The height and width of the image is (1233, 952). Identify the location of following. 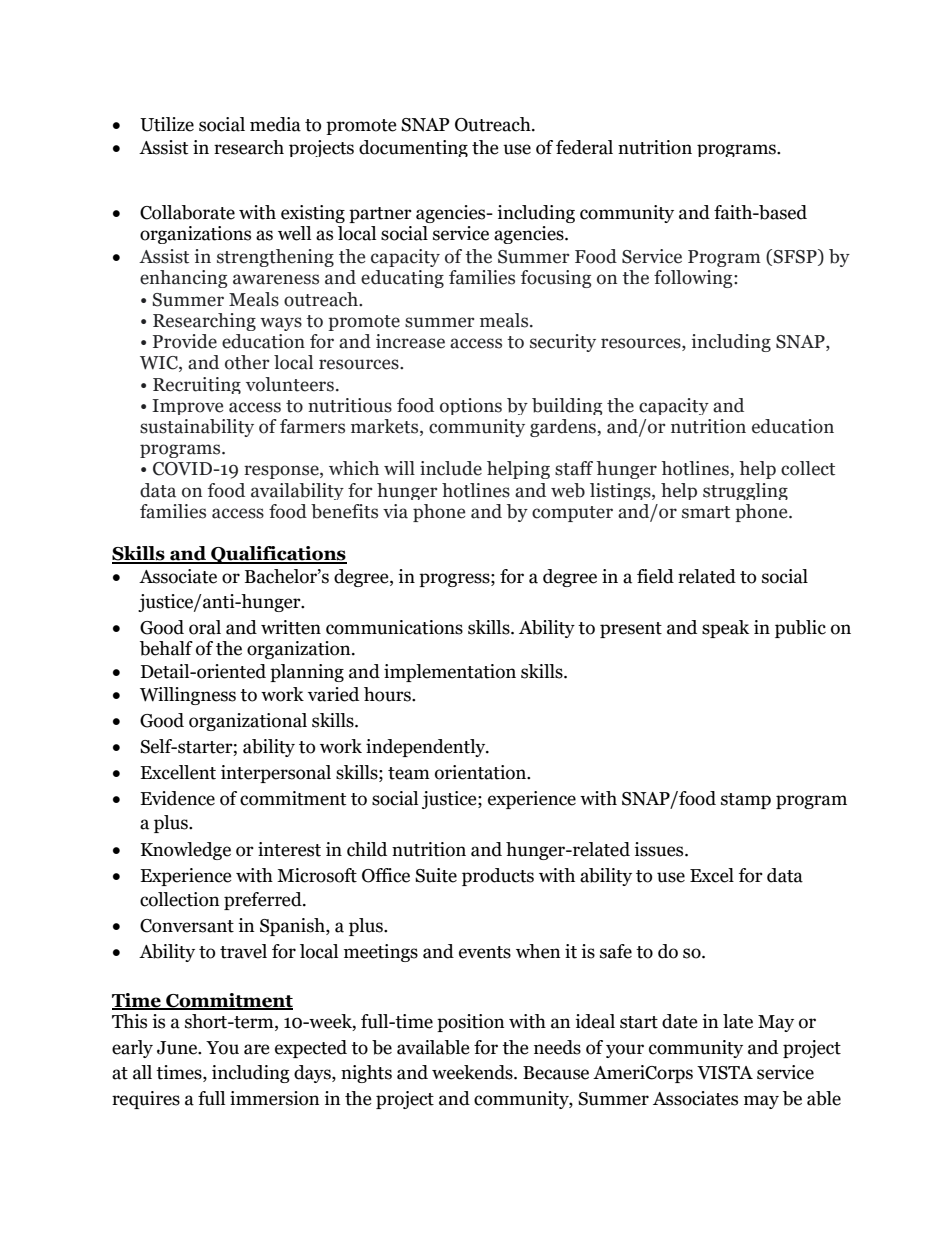
(694, 279).
